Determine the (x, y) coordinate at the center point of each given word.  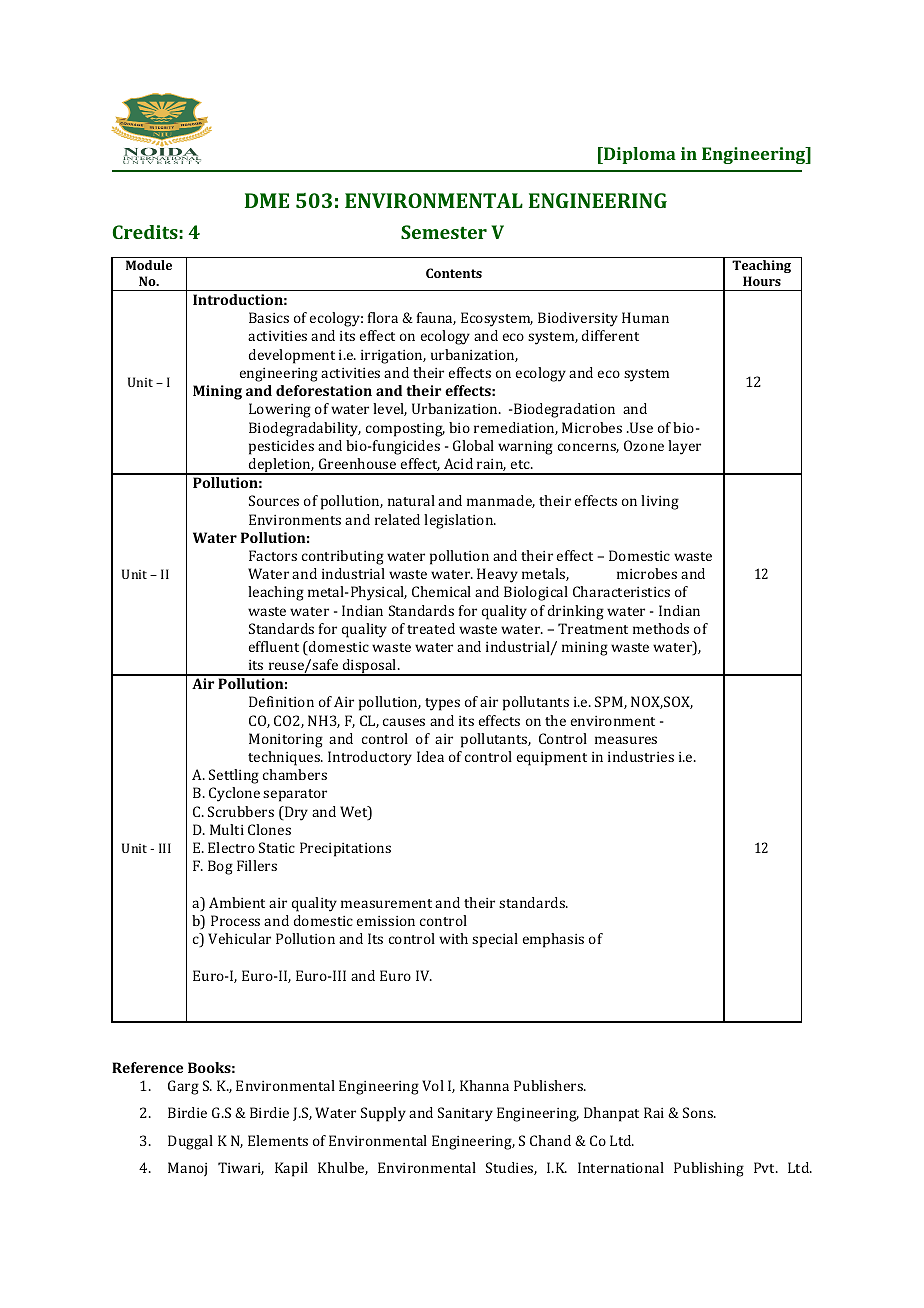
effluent (274, 646)
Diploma (639, 155)
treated (431, 628)
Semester (444, 232)
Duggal (190, 1142)
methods (661, 628)
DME (267, 200)
